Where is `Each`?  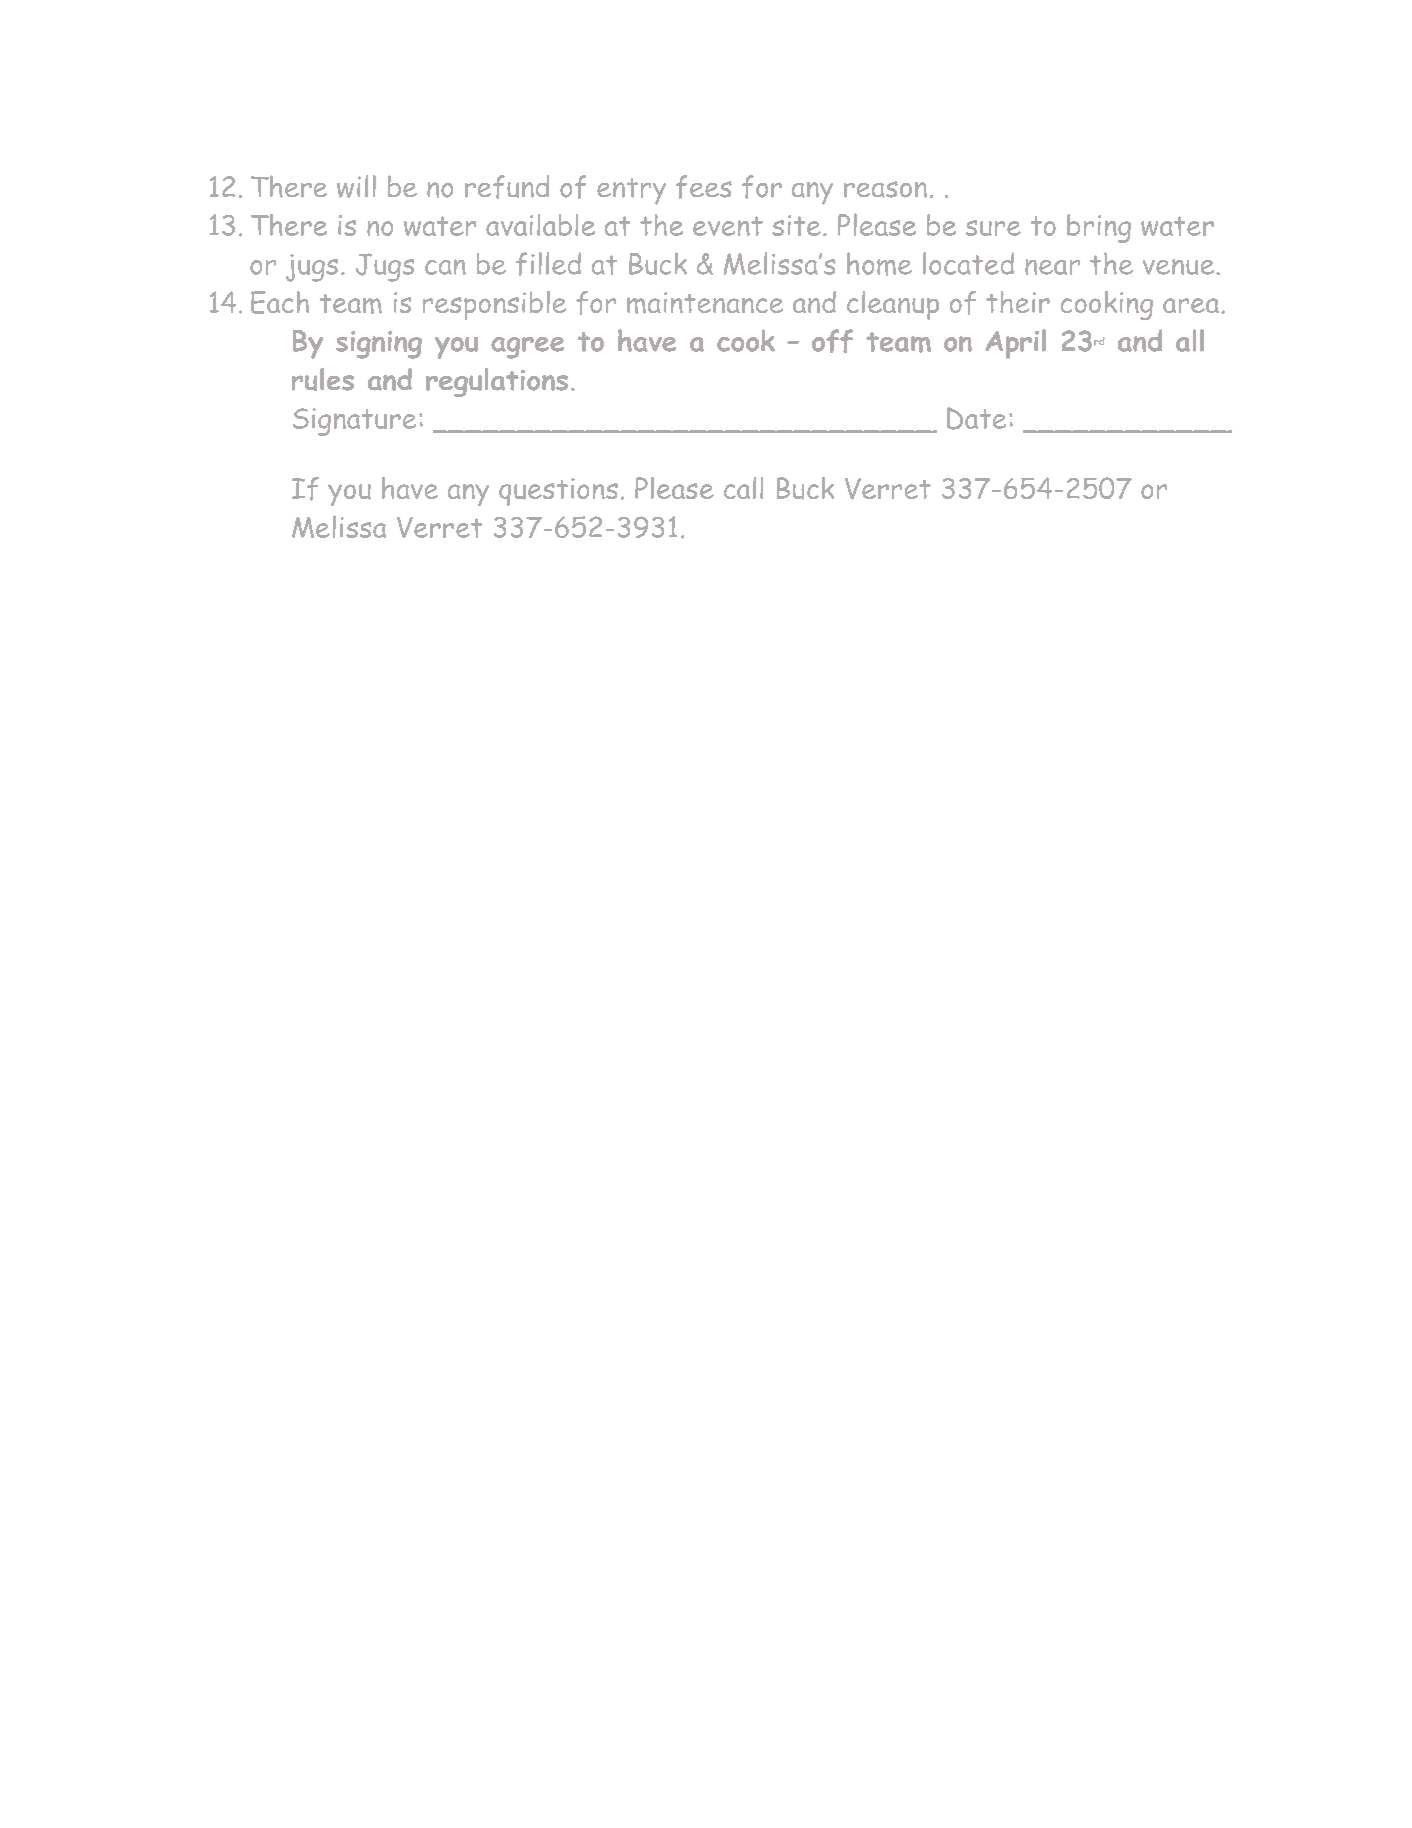
Each is located at coordinates (280, 302).
